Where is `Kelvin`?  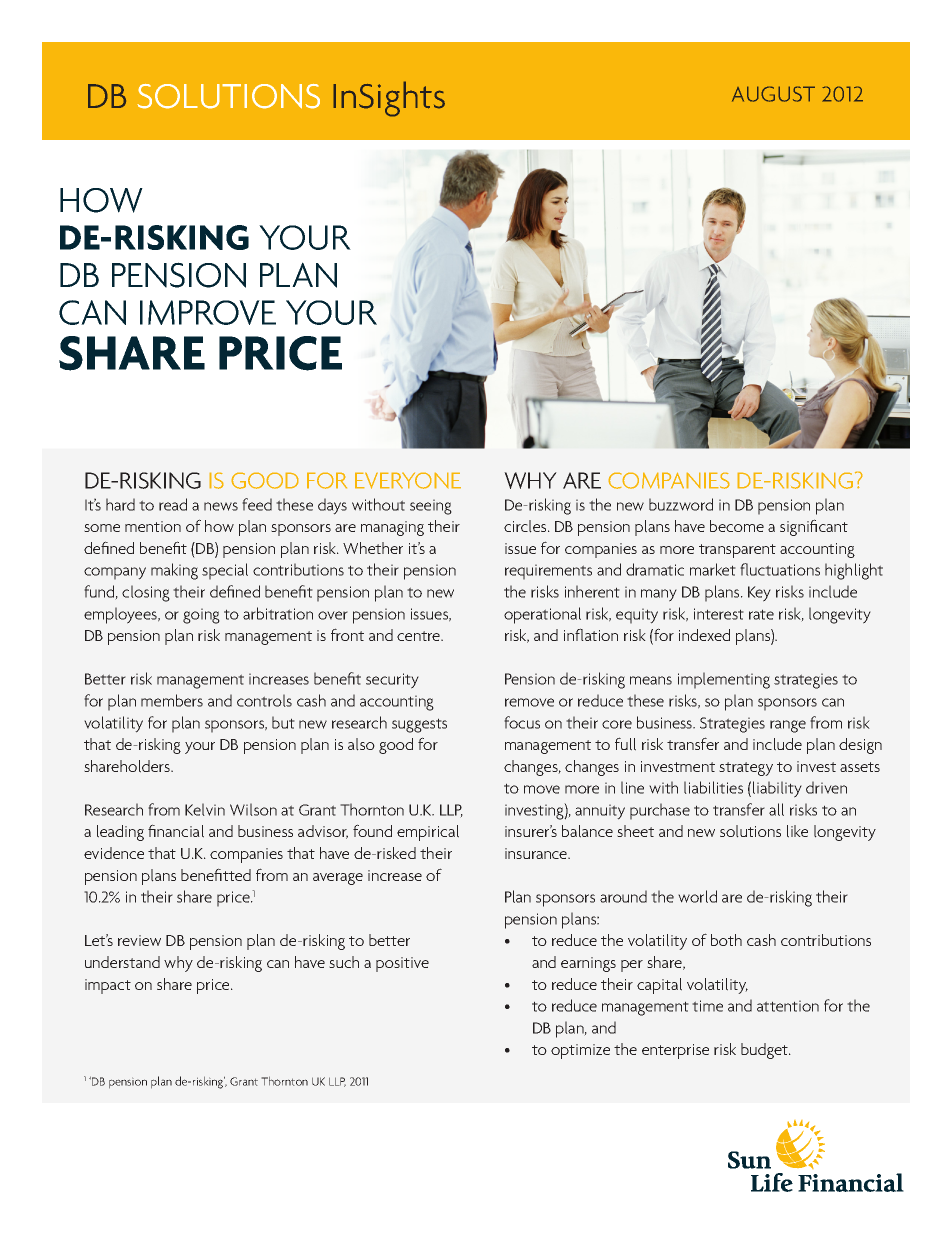 Kelvin is located at coordinates (205, 809).
